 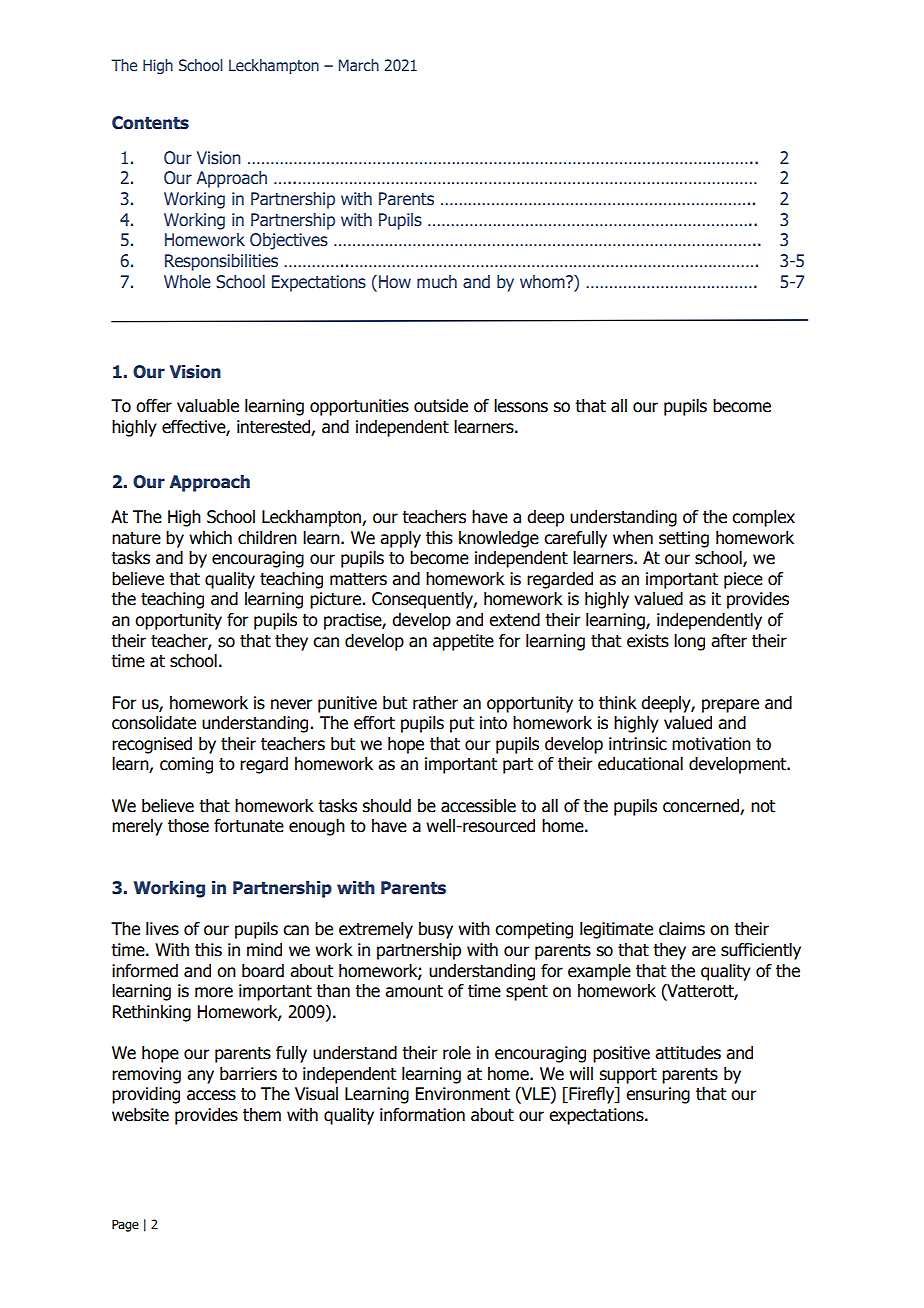 I want to click on information, so click(x=422, y=1115).
